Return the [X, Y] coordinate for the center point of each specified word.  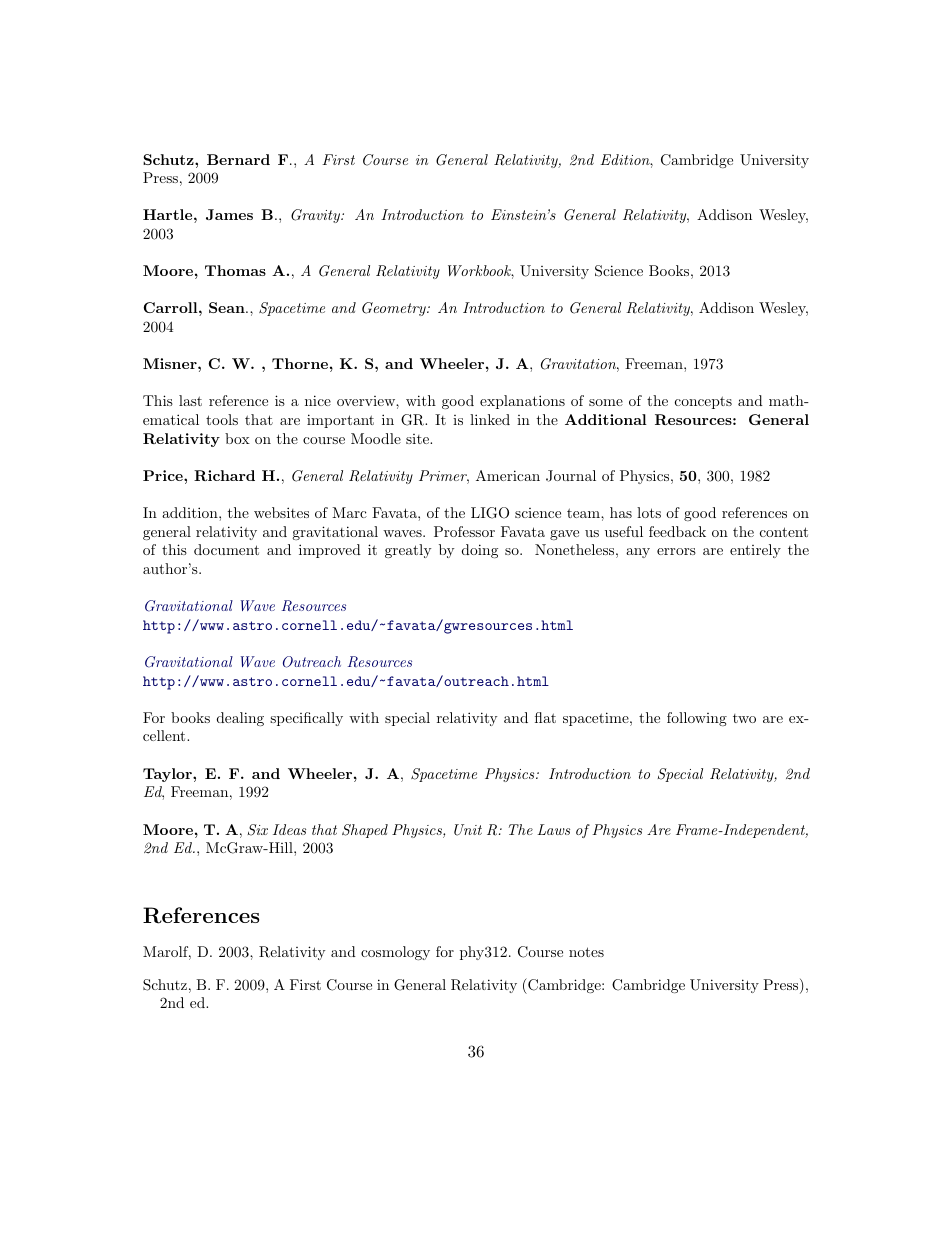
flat [545, 717]
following [697, 719]
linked [490, 419]
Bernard [238, 159]
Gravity [316, 216]
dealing [240, 719]
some [606, 402]
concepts [703, 402]
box [237, 438]
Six [258, 830]
